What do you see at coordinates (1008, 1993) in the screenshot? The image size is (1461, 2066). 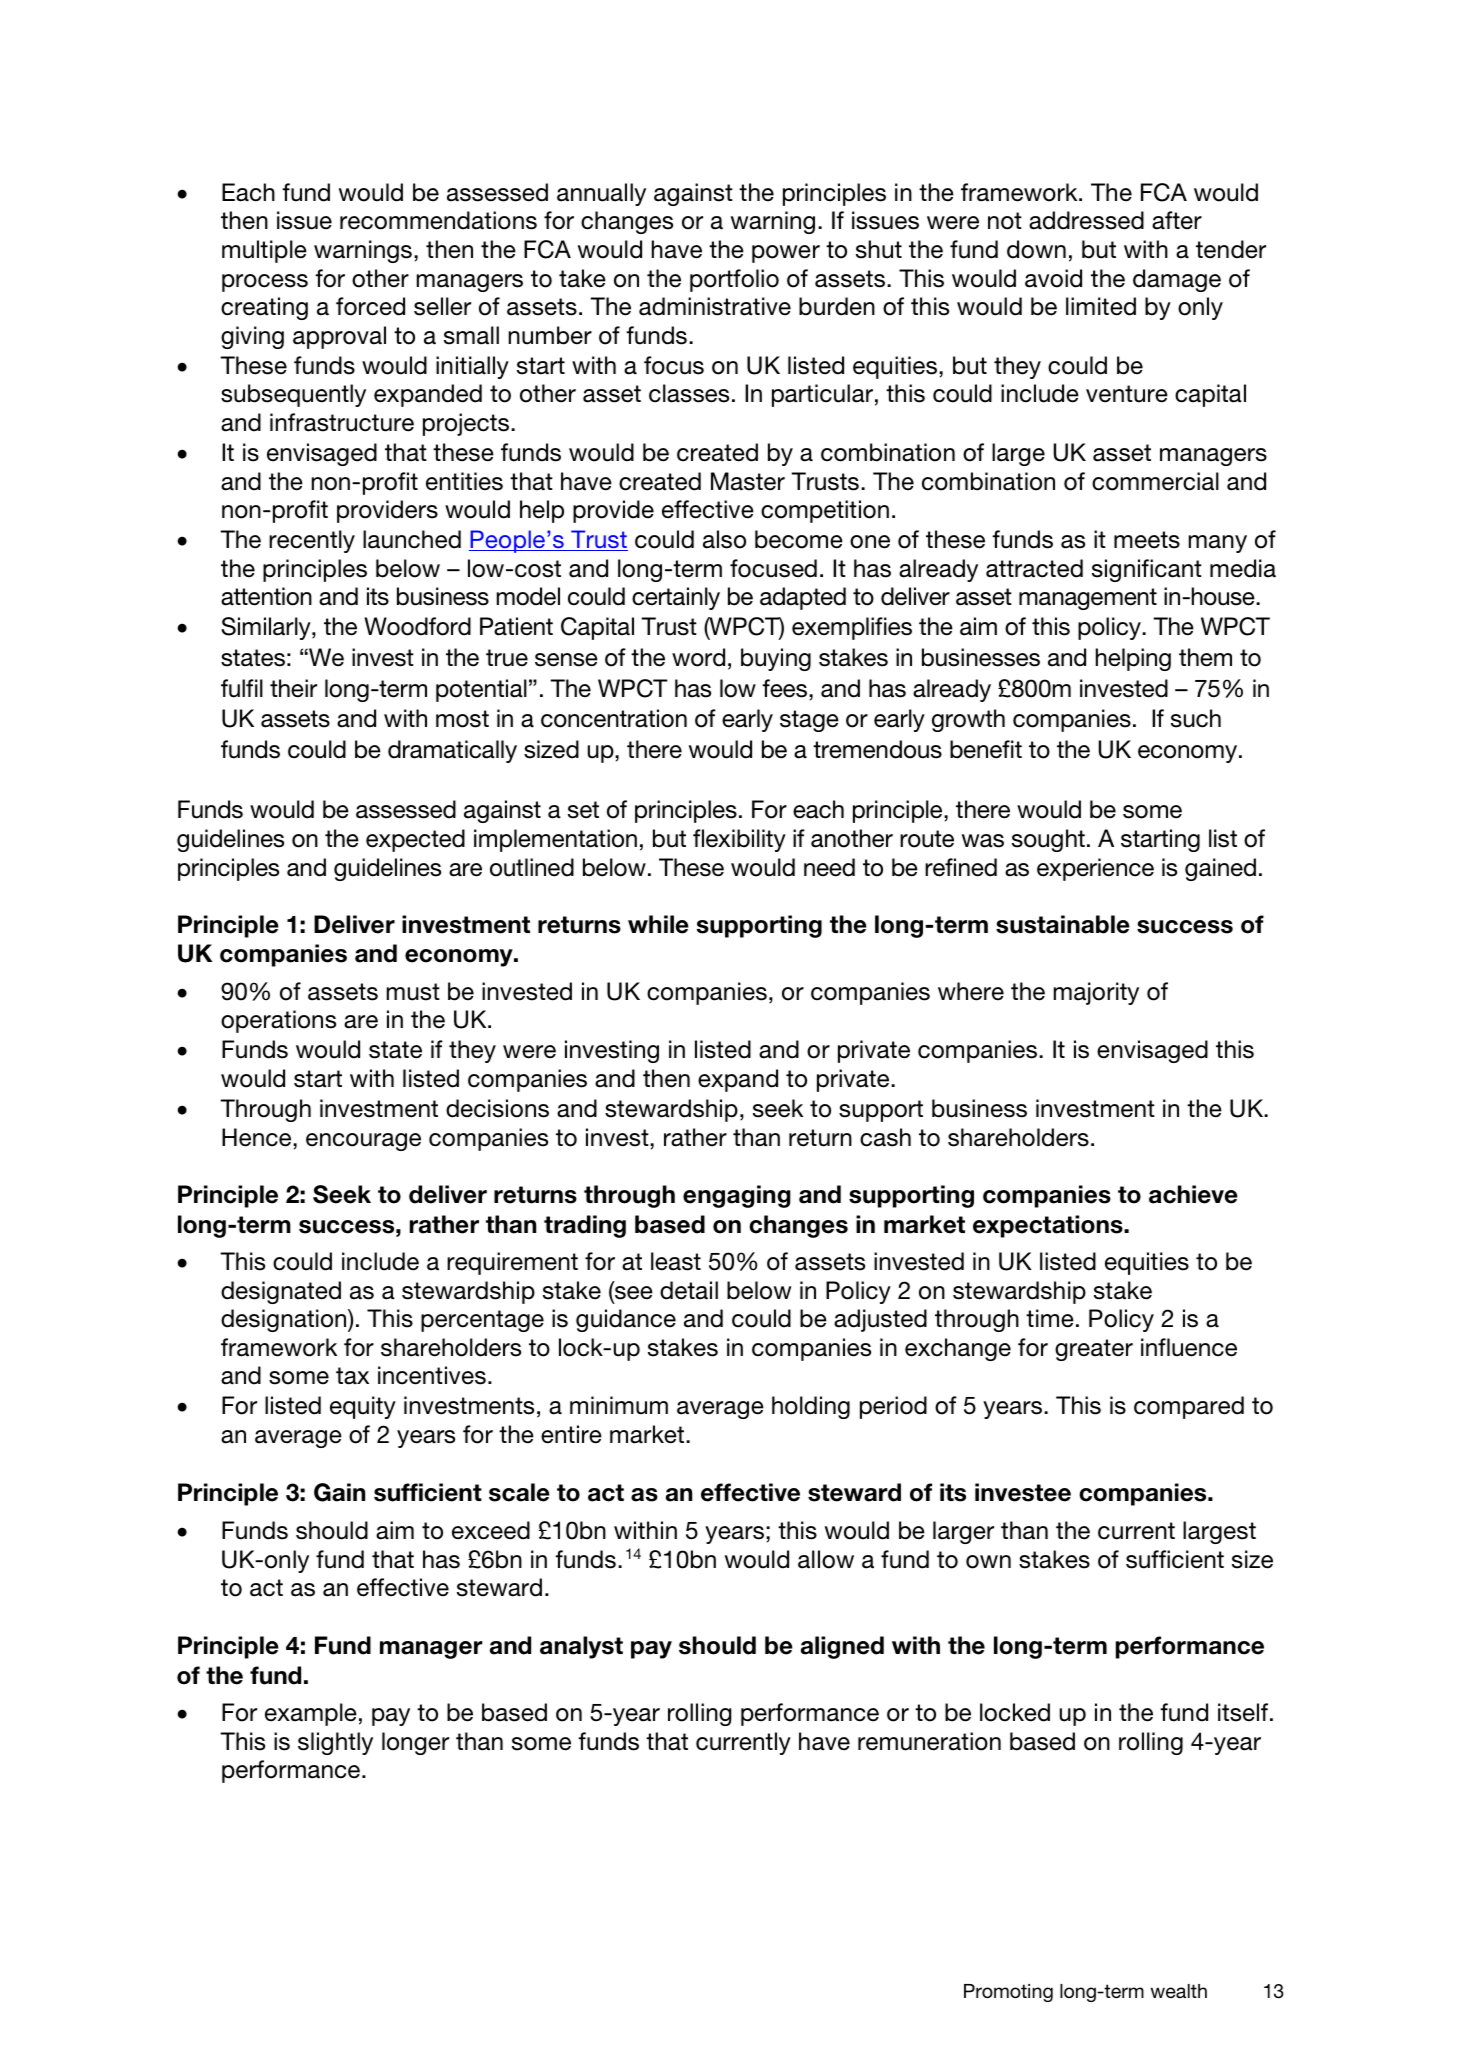 I see `Promoting` at bounding box center [1008, 1993].
